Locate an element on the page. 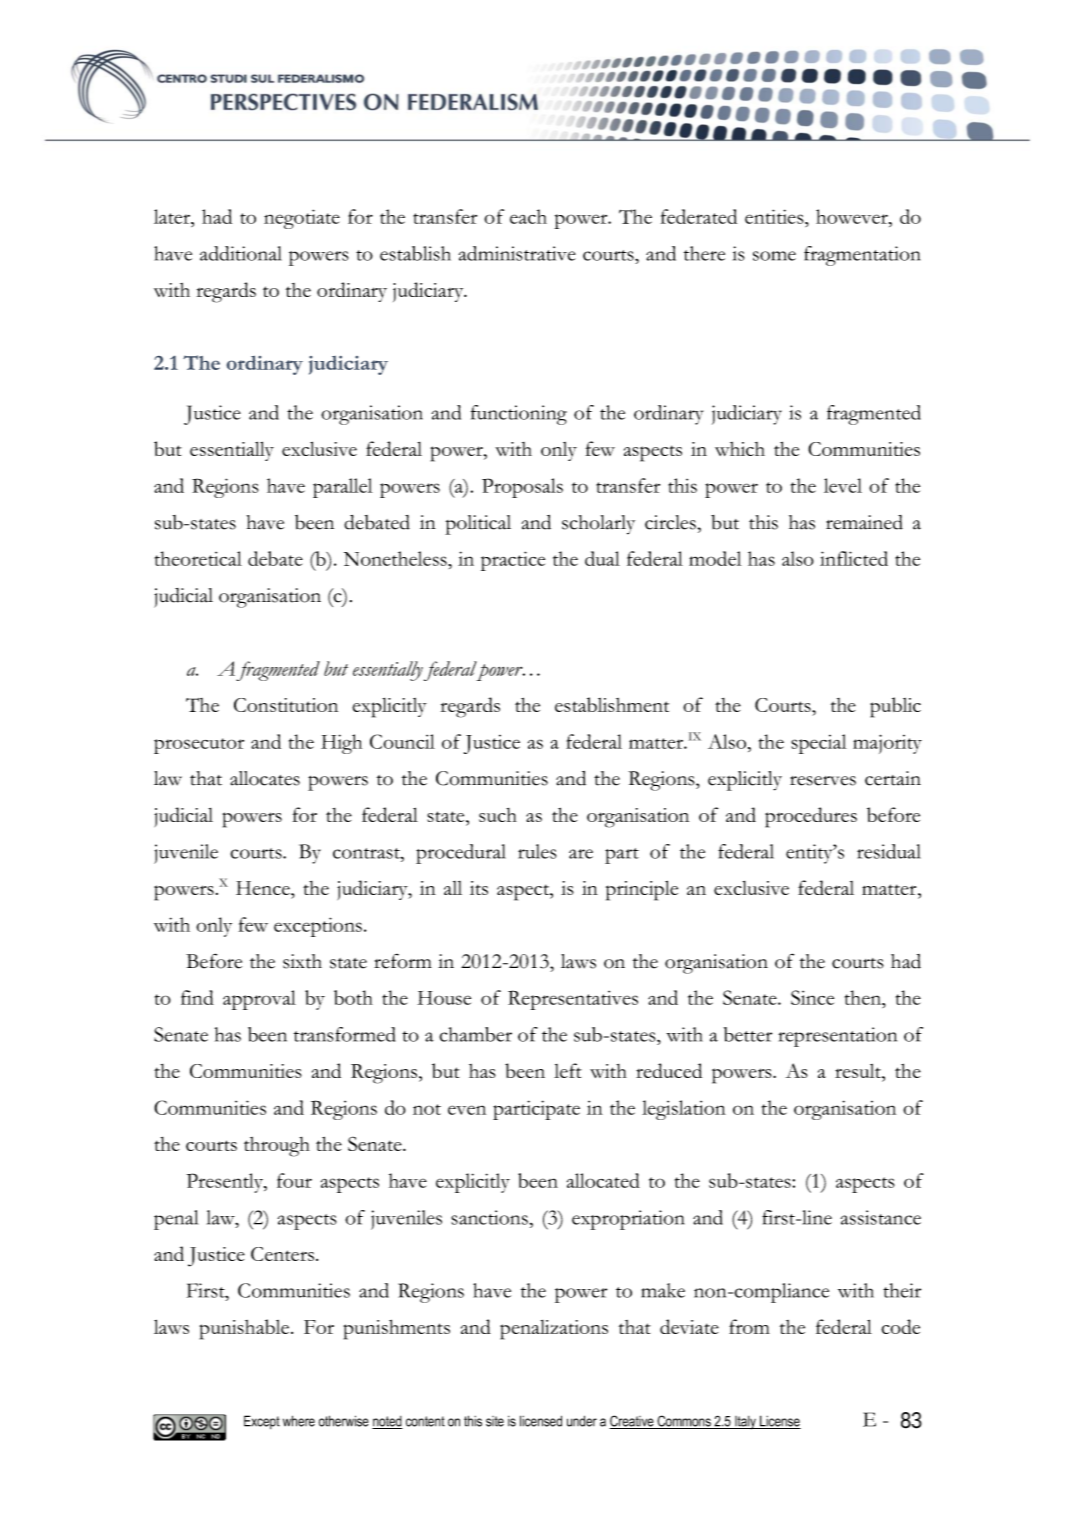  administrative is located at coordinates (517, 253).
